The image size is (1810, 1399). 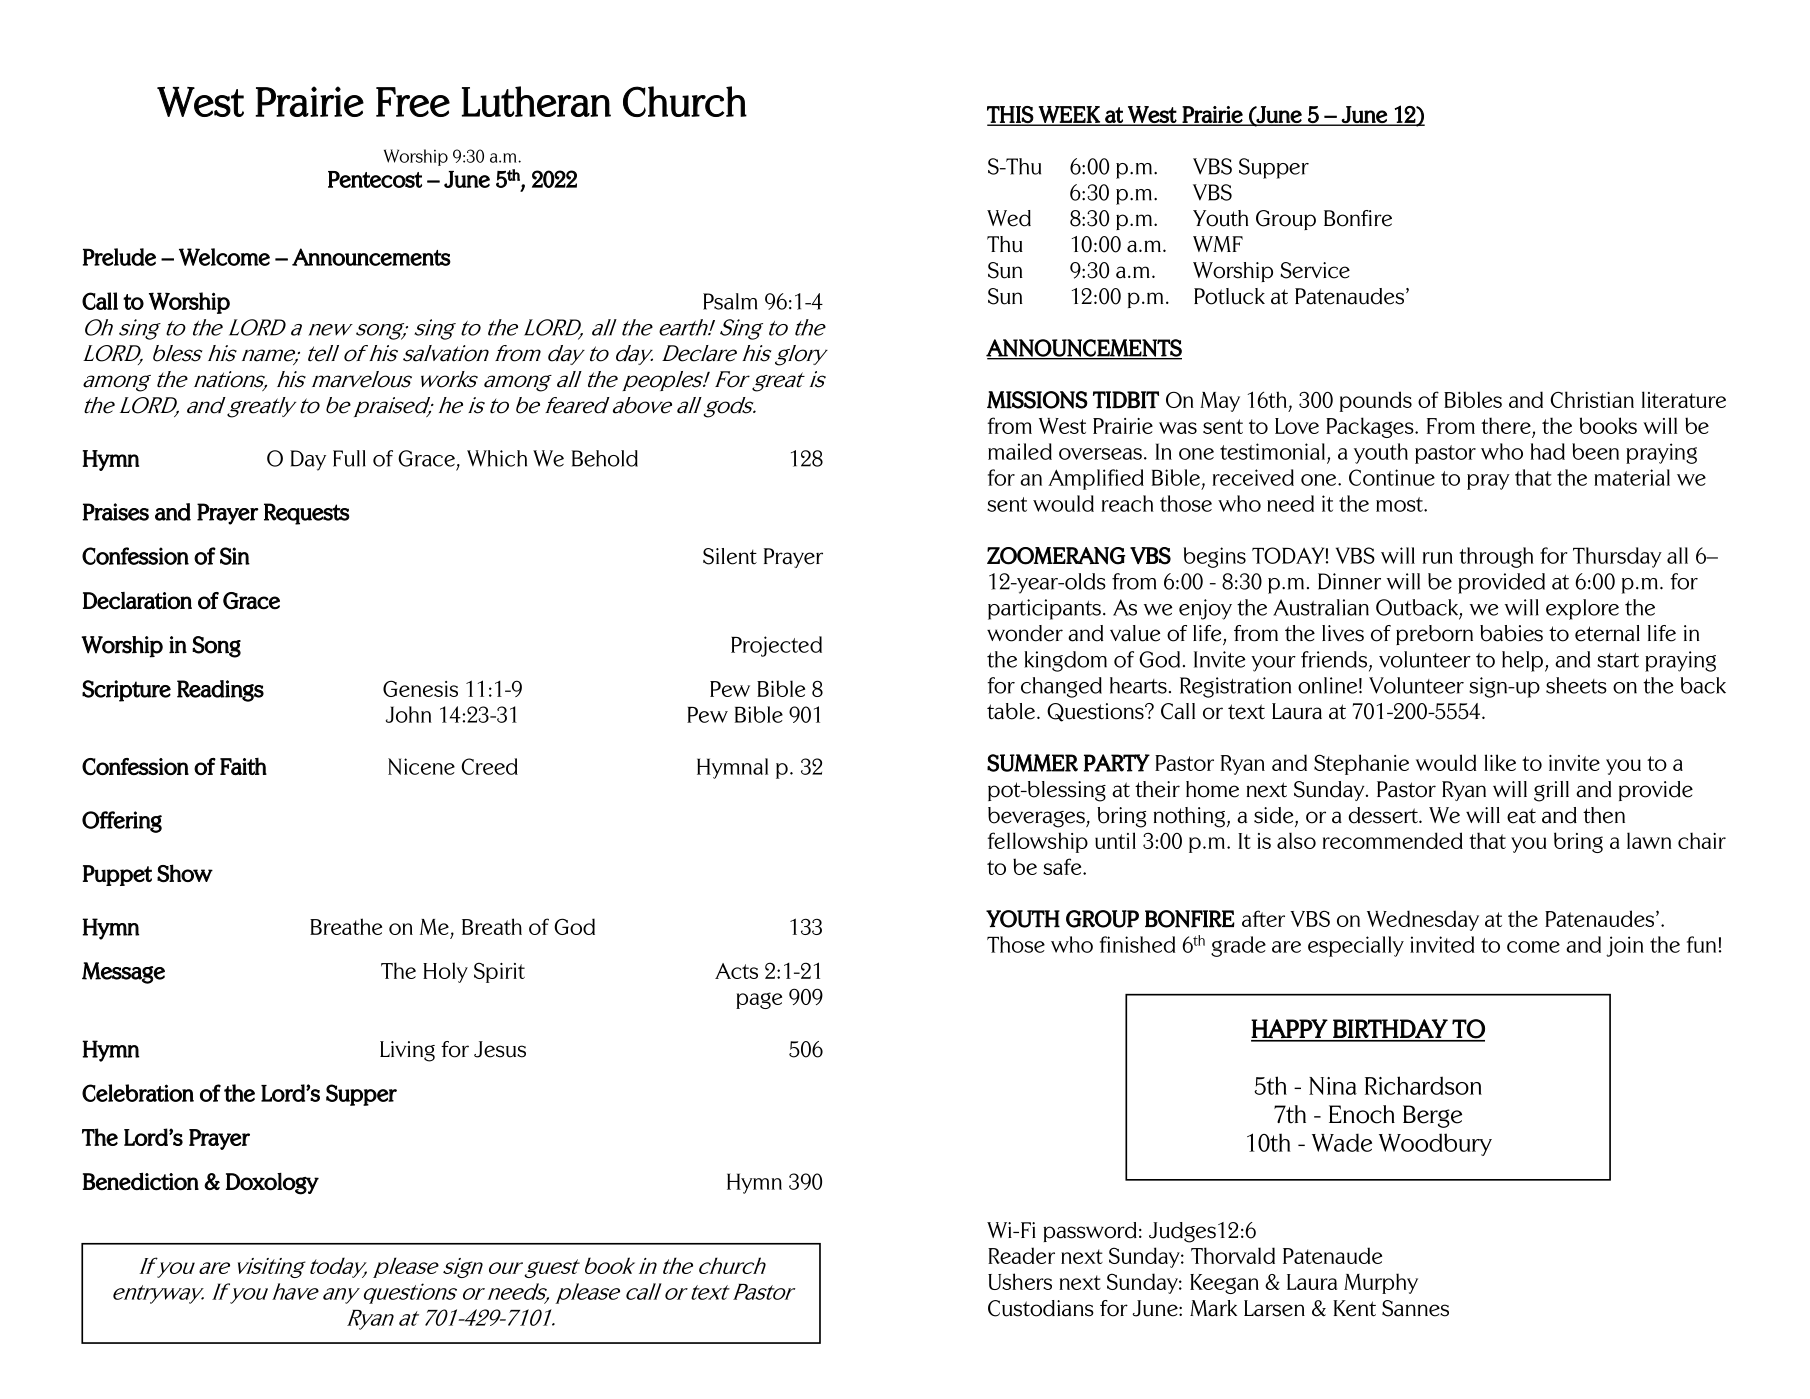 I want to click on Benediction, so click(x=141, y=1181).
